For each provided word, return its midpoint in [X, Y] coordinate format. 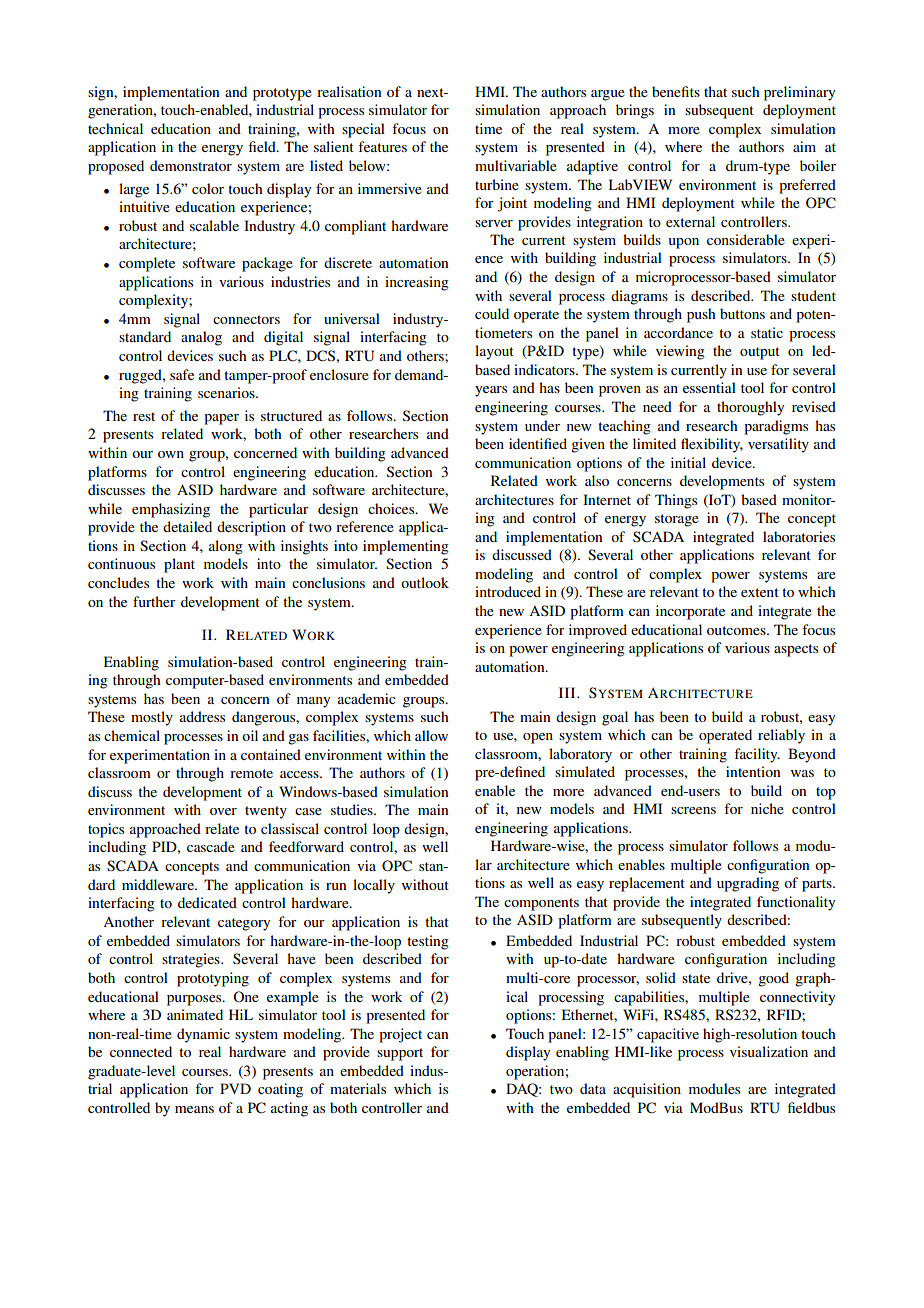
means [194, 1109]
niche [767, 808]
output [760, 353]
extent [760, 592]
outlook [425, 582]
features [382, 146]
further [154, 601]
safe [182, 374]
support [400, 1054]
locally [374, 886]
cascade [211, 846]
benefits [676, 91]
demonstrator [191, 165]
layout [494, 352]
